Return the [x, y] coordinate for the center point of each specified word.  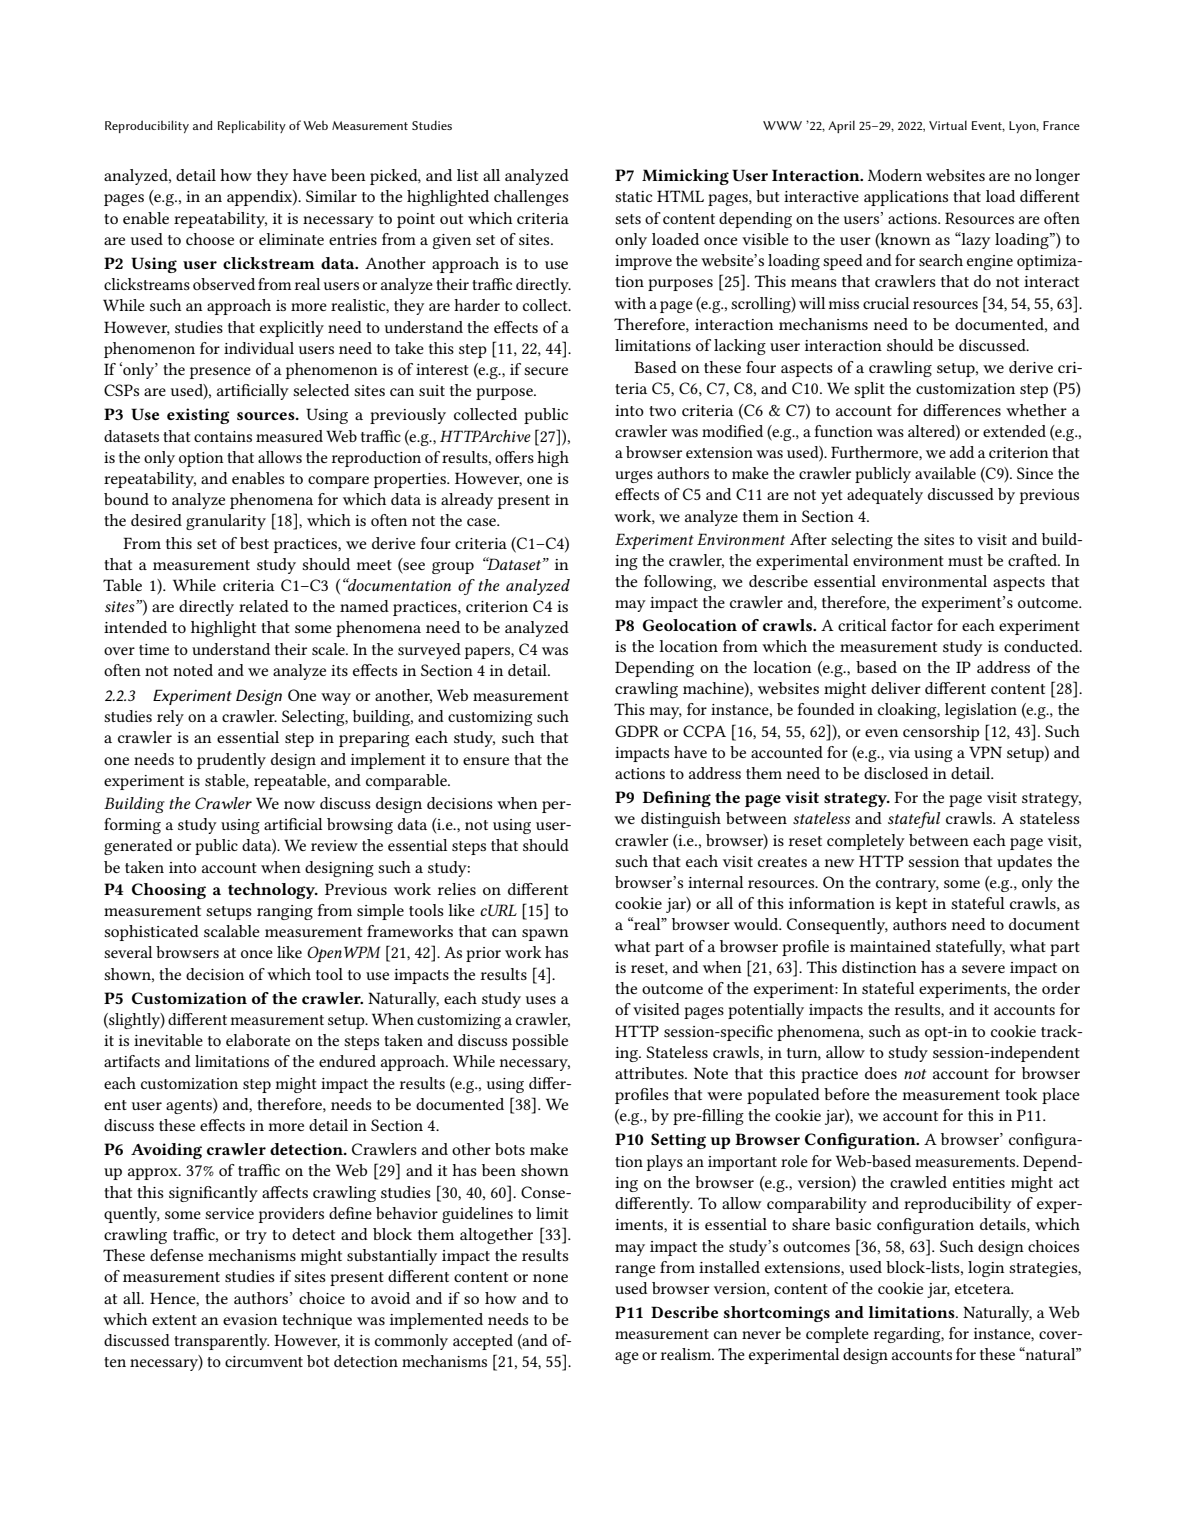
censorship [941, 733]
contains [223, 436]
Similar [331, 196]
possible [540, 1042]
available [945, 473]
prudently [231, 761]
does [881, 1073]
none [550, 1278]
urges [634, 477]
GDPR [637, 731]
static [633, 196]
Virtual [948, 125]
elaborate [258, 1040]
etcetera [984, 1289]
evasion [250, 1319]
